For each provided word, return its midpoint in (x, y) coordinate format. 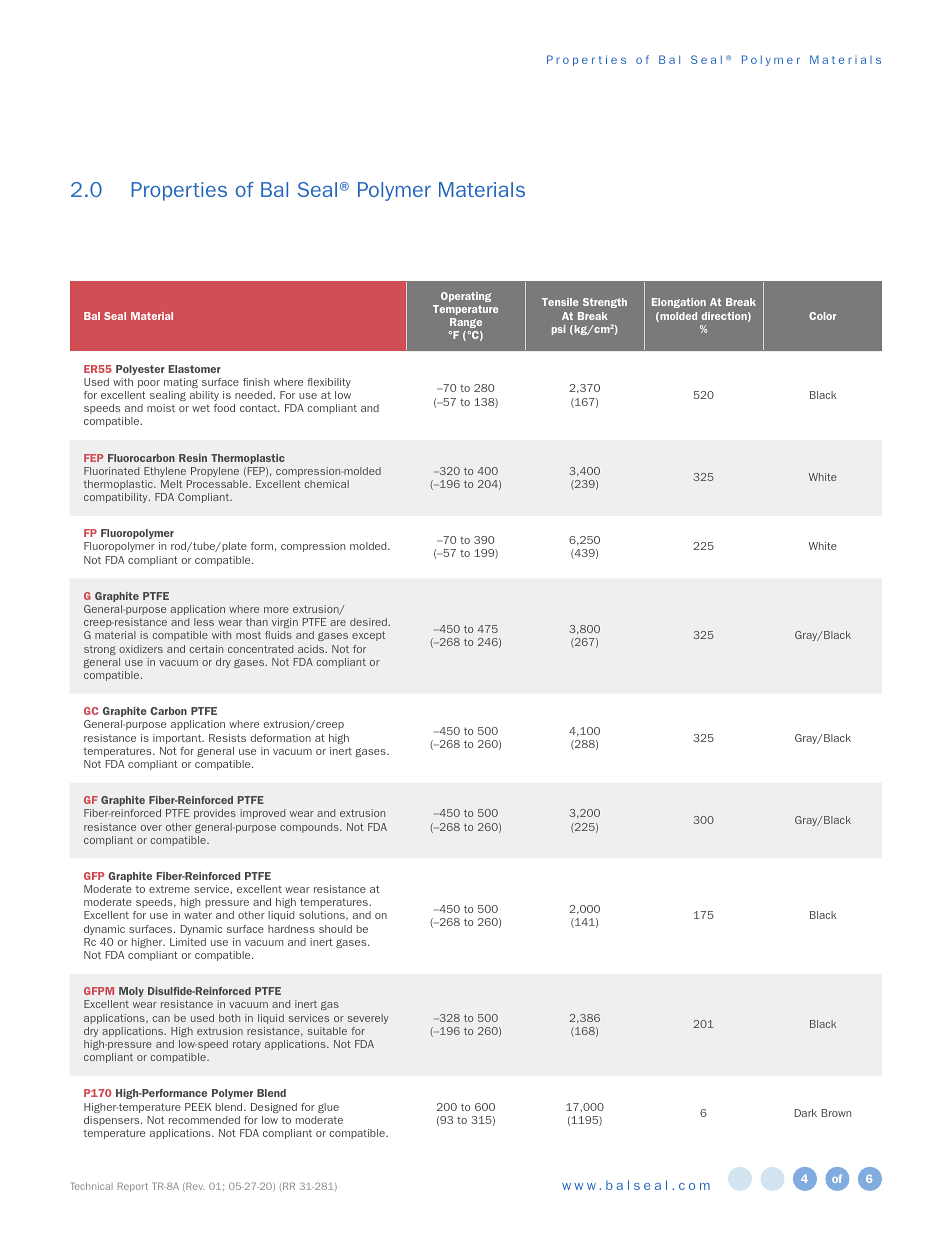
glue (328, 1108)
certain (206, 649)
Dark (806, 1113)
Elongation (679, 303)
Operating (466, 297)
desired (369, 622)
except (368, 636)
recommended (204, 1120)
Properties (179, 191)
